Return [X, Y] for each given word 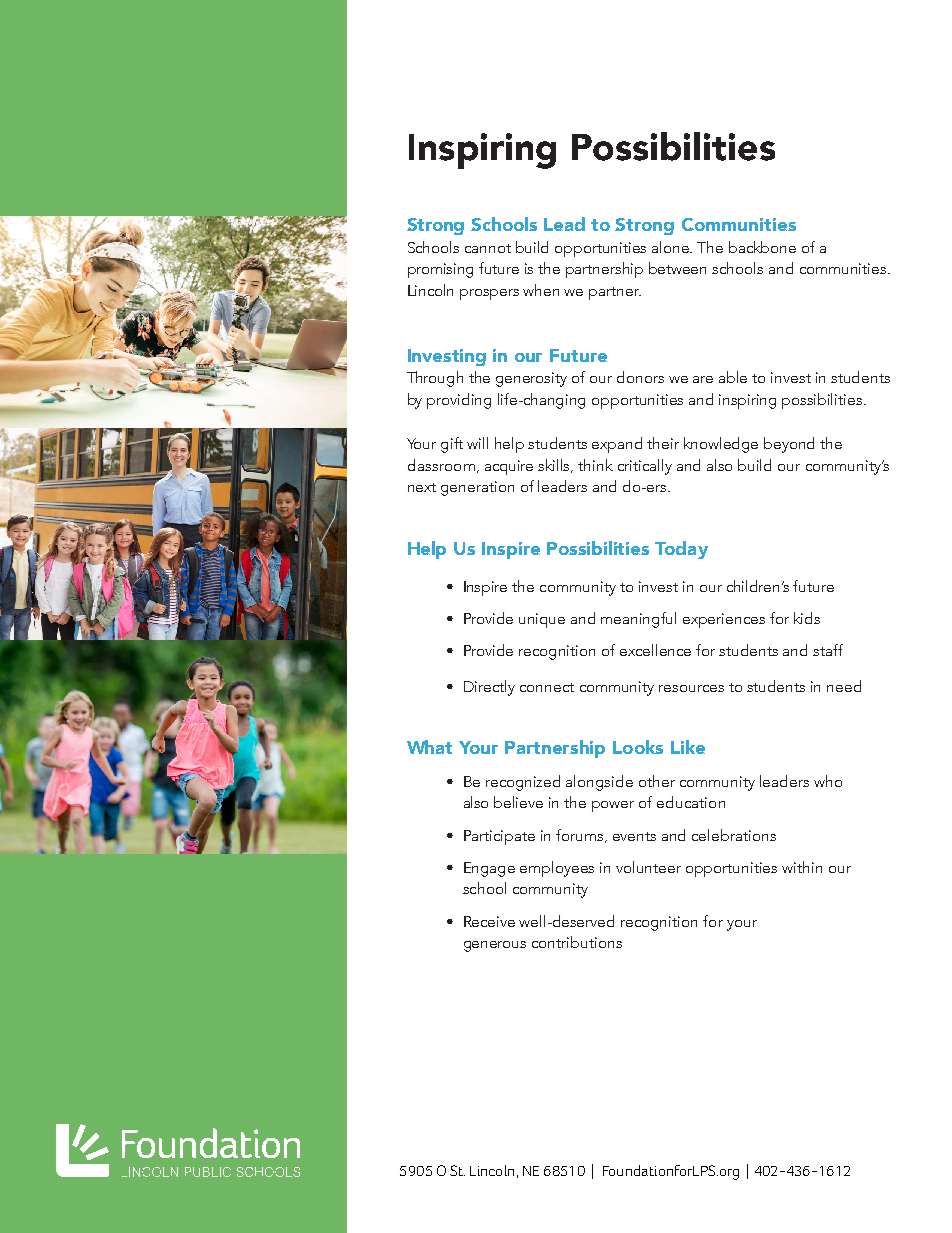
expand [617, 445]
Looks [638, 747]
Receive [489, 921]
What [429, 747]
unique [542, 620]
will [477, 443]
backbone [762, 247]
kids [807, 618]
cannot [488, 248]
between [677, 268]
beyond [789, 445]
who [828, 781]
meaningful [638, 620]
